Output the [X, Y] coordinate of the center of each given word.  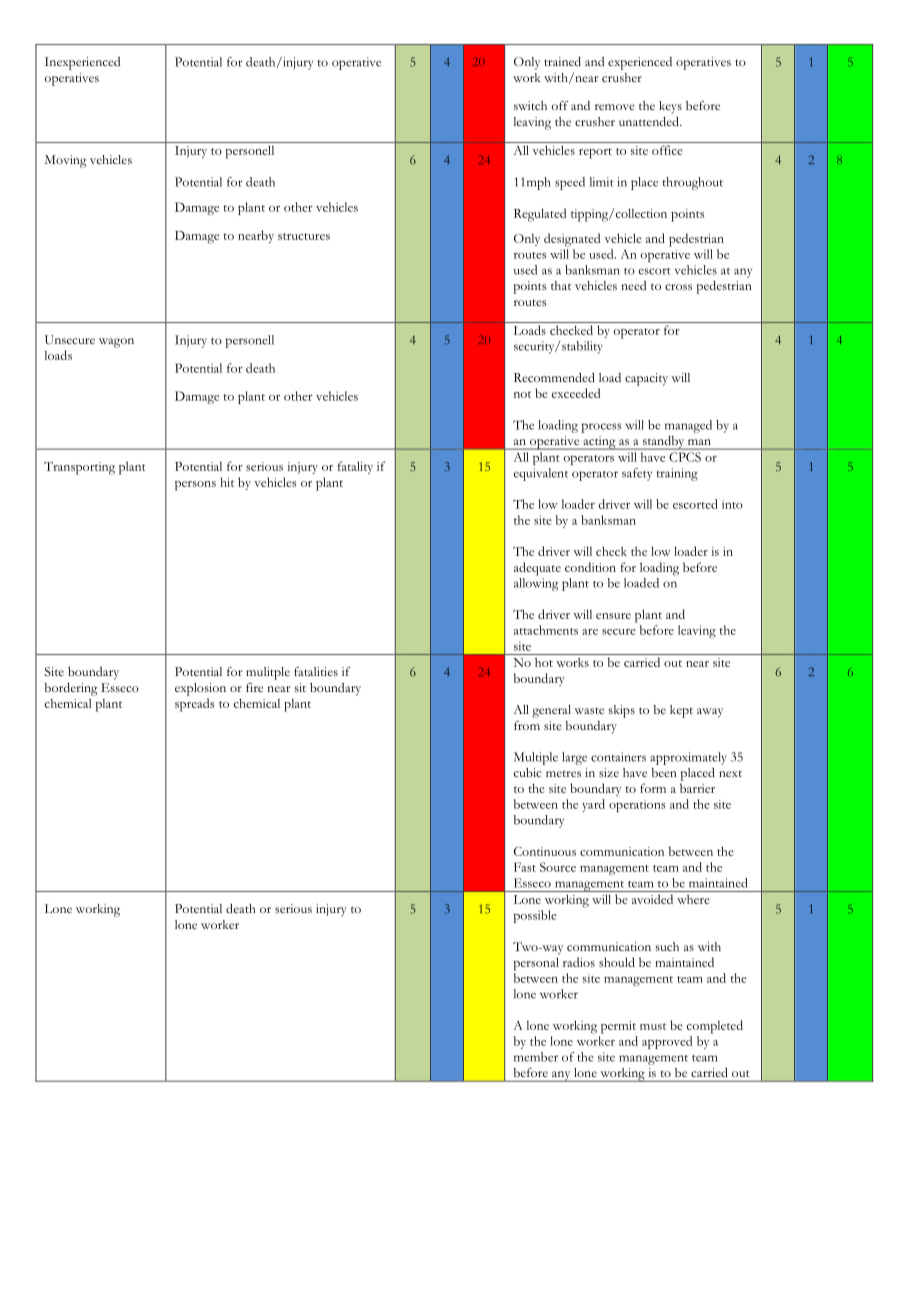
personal [536, 964]
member [536, 1057]
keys [670, 107]
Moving [66, 161]
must [653, 1026]
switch [530, 105]
